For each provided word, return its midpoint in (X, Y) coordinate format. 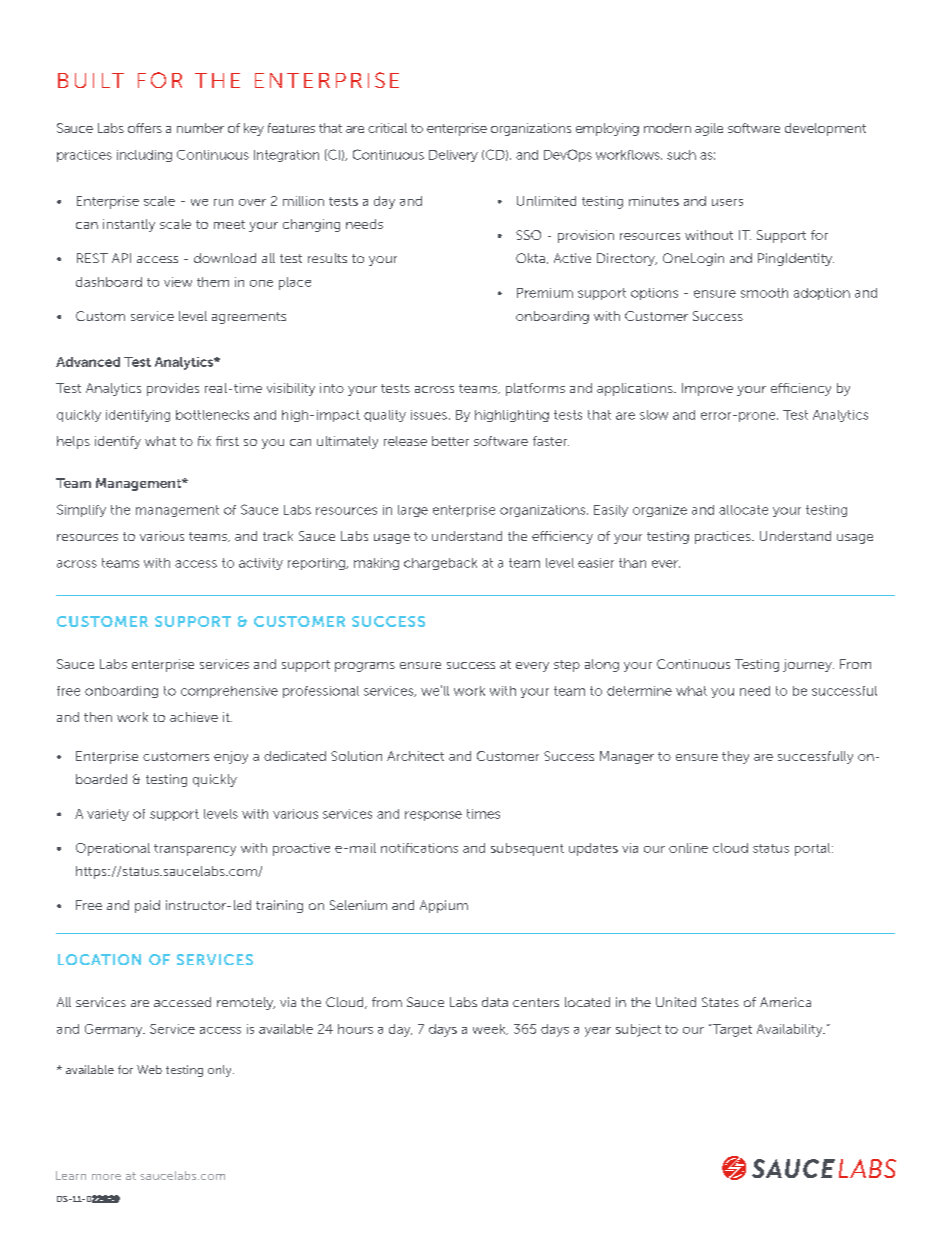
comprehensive (229, 692)
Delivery (453, 156)
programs (365, 667)
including (144, 156)
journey (808, 665)
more (106, 1177)
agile (709, 129)
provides (173, 389)
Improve (707, 389)
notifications (419, 848)
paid (147, 906)
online (688, 848)
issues (429, 415)
